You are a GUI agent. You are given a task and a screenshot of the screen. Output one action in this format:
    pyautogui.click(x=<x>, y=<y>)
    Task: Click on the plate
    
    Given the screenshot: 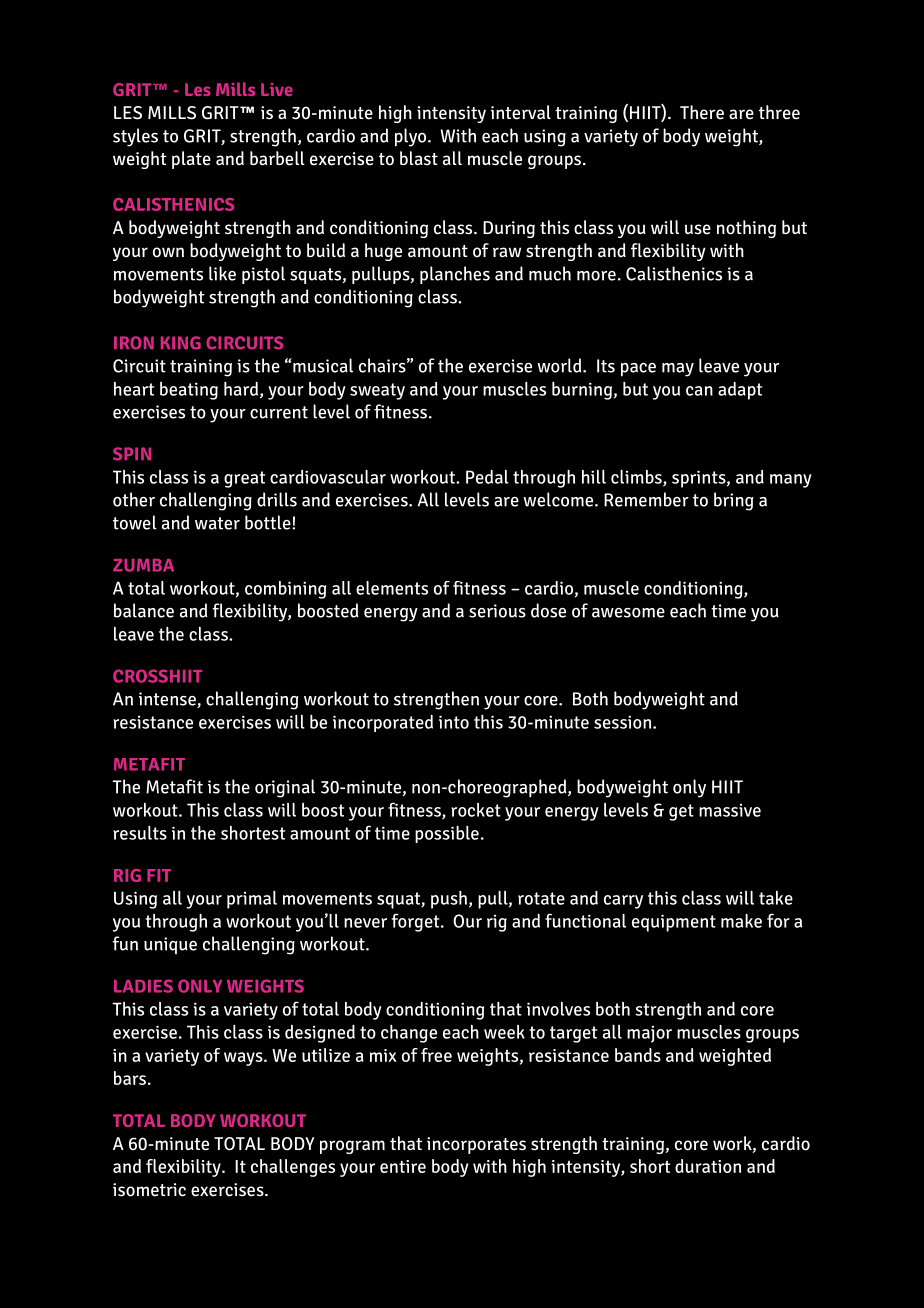 What is the action you would take?
    pyautogui.click(x=191, y=160)
